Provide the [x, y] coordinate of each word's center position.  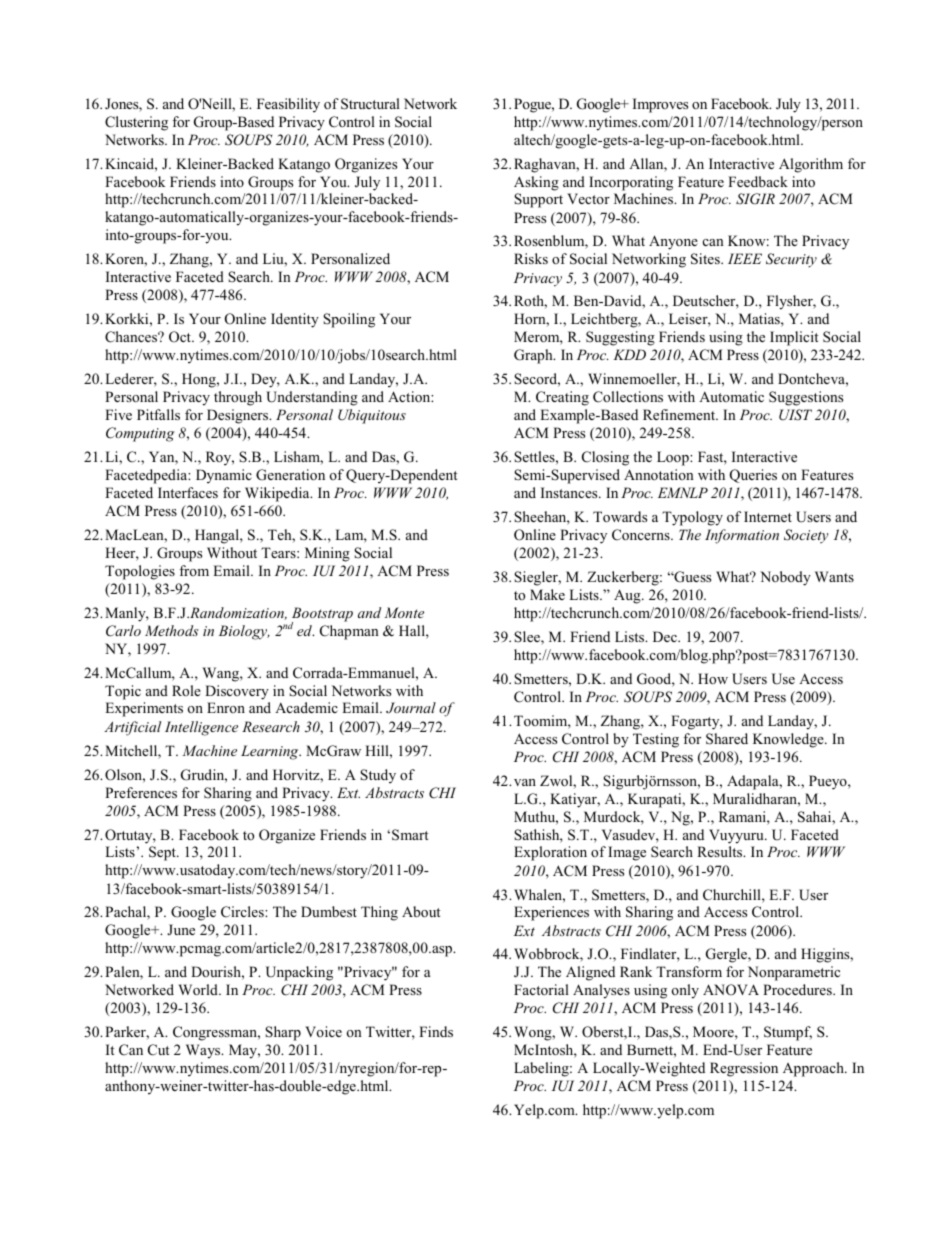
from [194, 570]
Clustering [136, 123]
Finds [436, 1031]
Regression [744, 1069]
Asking [536, 183]
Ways [204, 1051]
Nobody [785, 578]
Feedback [758, 181]
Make [547, 594]
